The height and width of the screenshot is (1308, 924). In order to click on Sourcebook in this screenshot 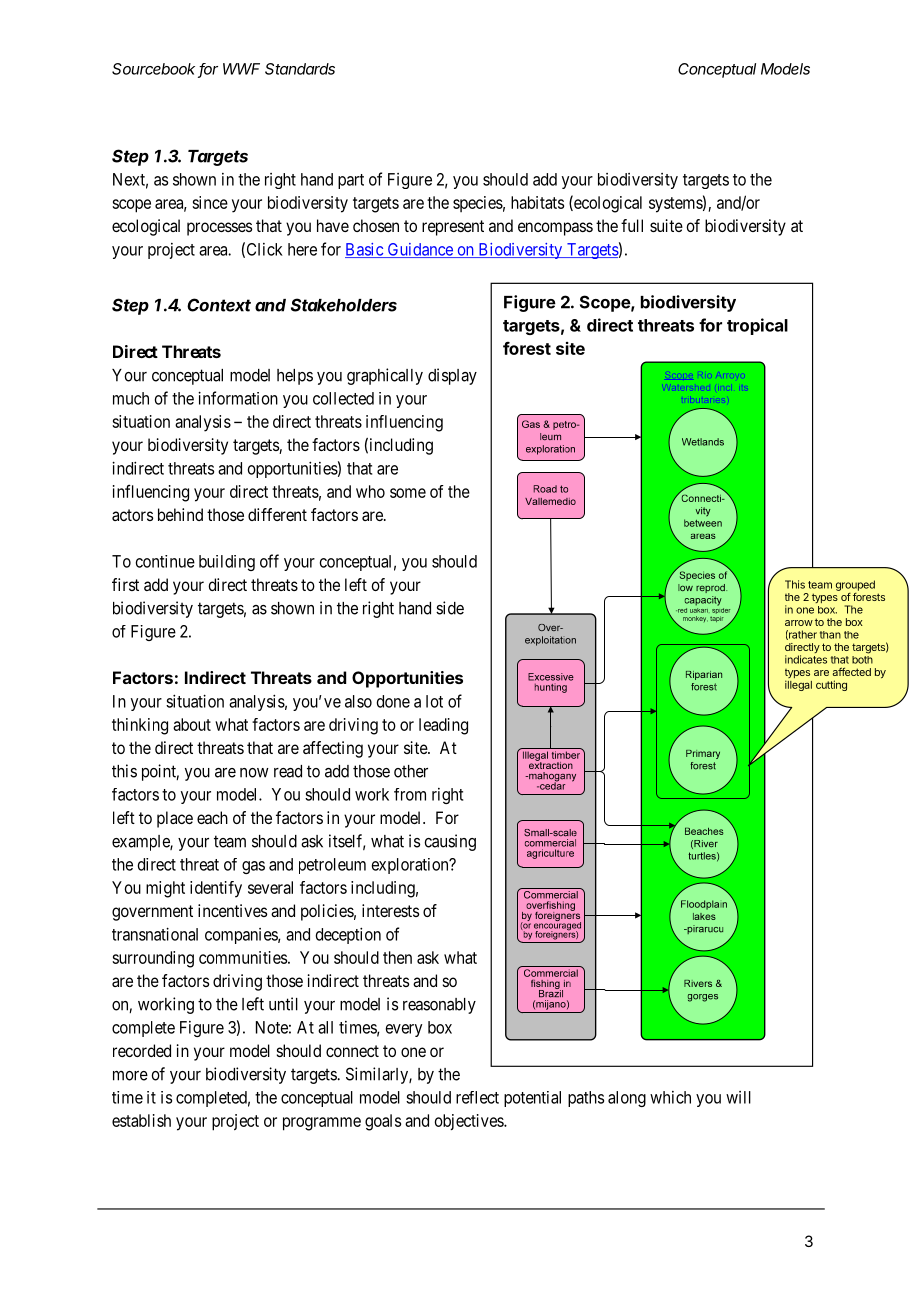, I will do `click(155, 70)`.
